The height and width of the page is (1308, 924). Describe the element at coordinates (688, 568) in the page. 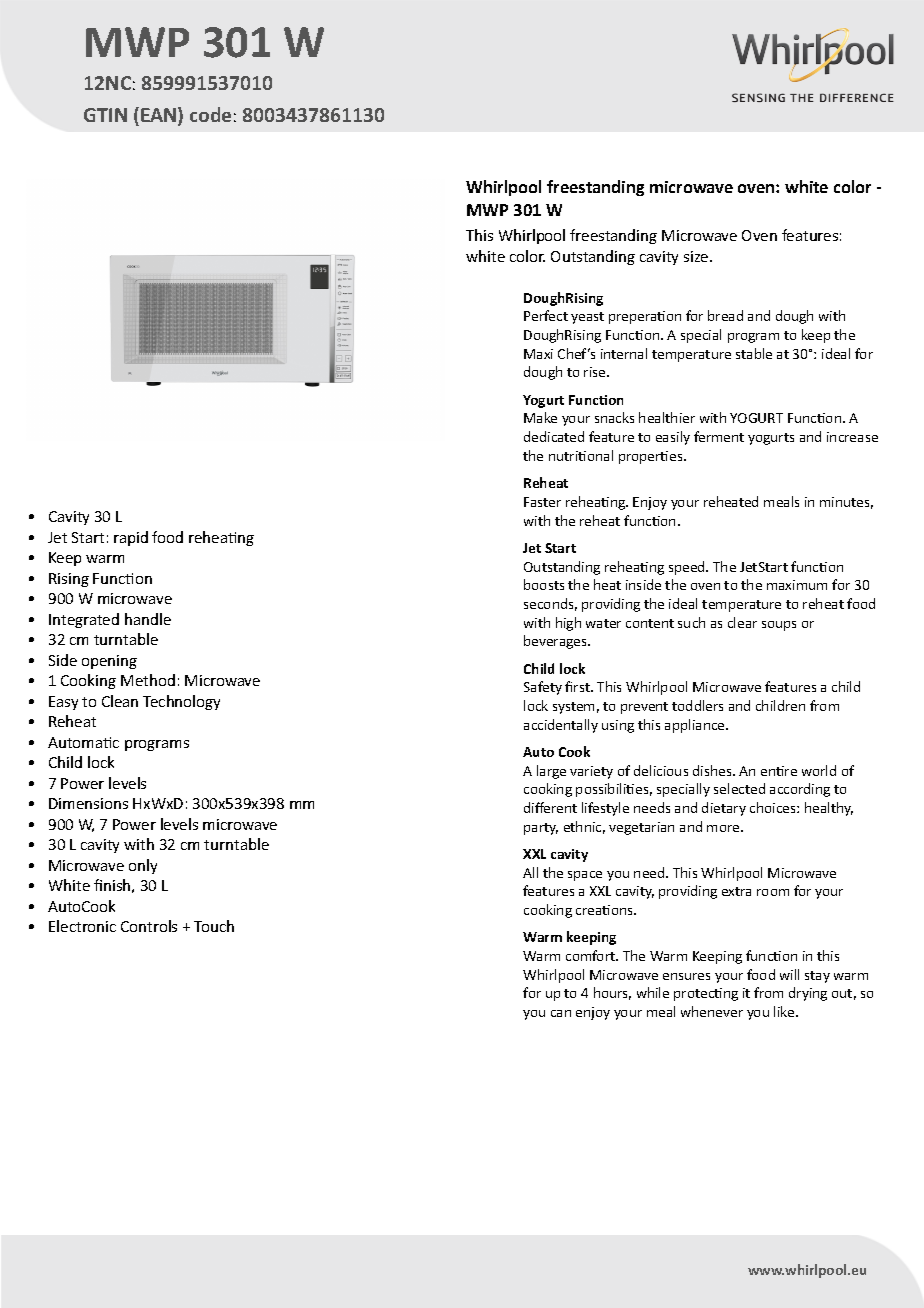

I see `speed` at that location.
